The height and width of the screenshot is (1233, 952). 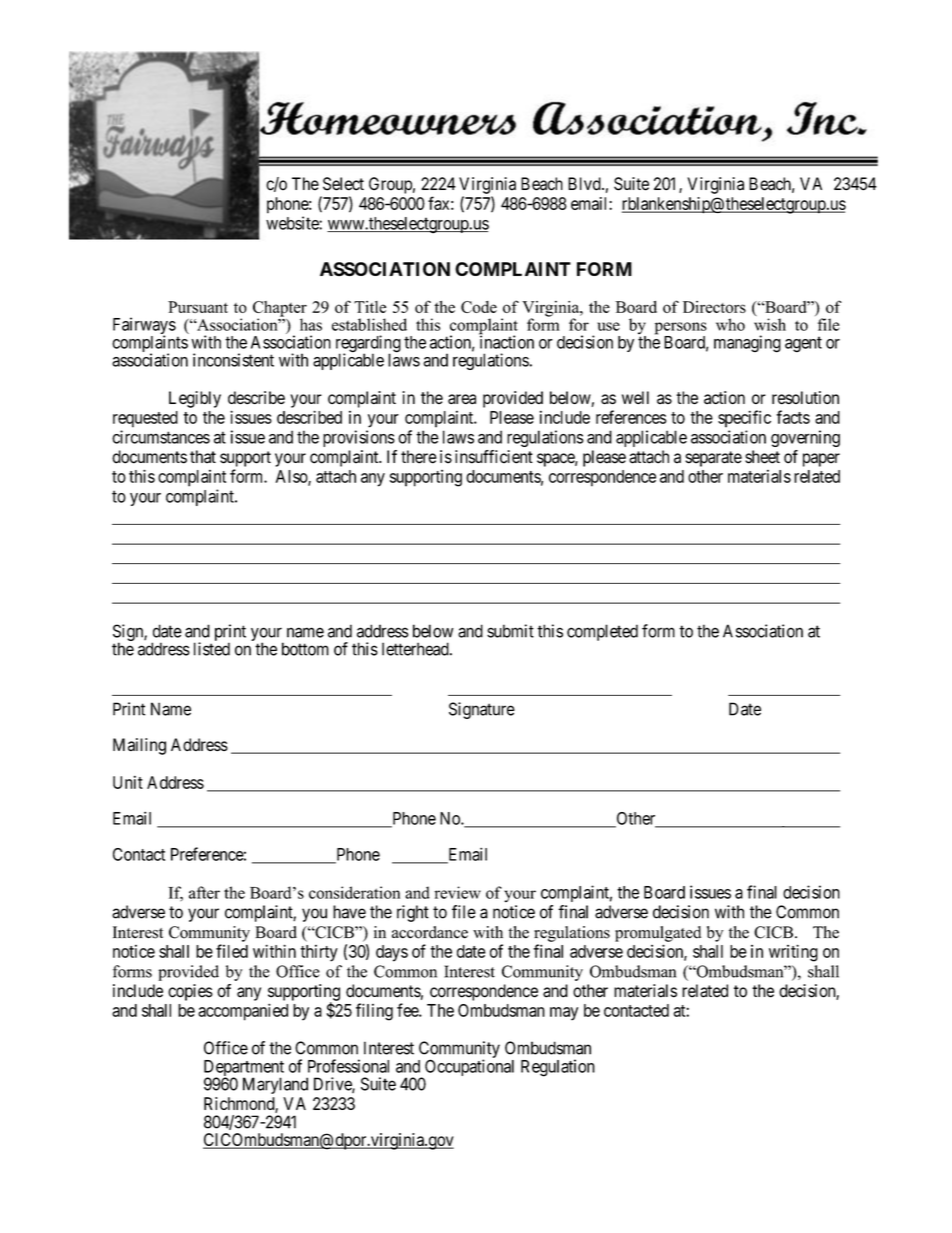 I want to click on writing, so click(x=793, y=953).
